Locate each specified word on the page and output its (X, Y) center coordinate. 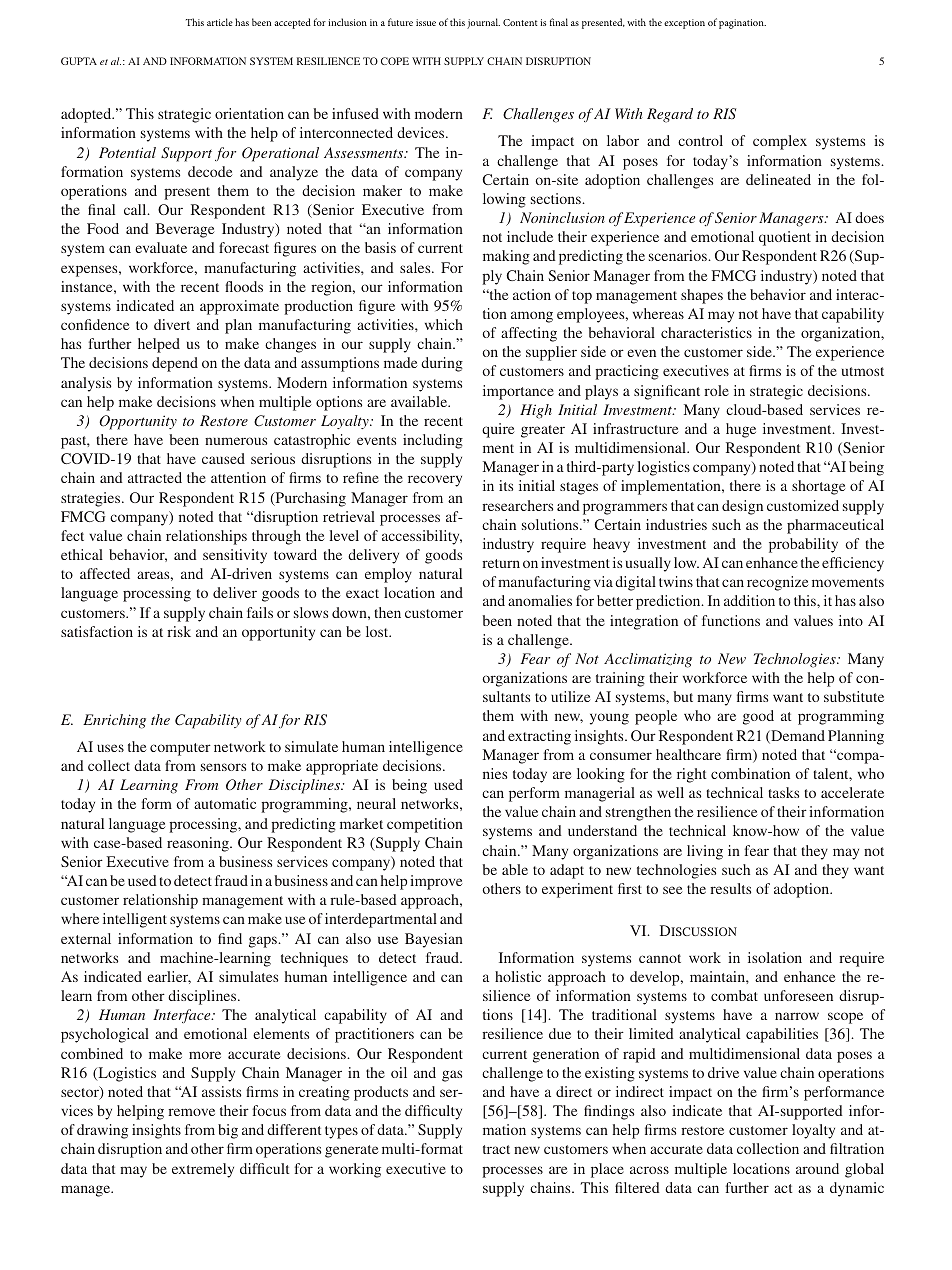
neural (376, 803)
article (220, 22)
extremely (203, 1170)
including (433, 441)
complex (780, 142)
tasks (783, 792)
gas (452, 1076)
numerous (236, 441)
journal (483, 23)
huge (741, 430)
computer (180, 749)
